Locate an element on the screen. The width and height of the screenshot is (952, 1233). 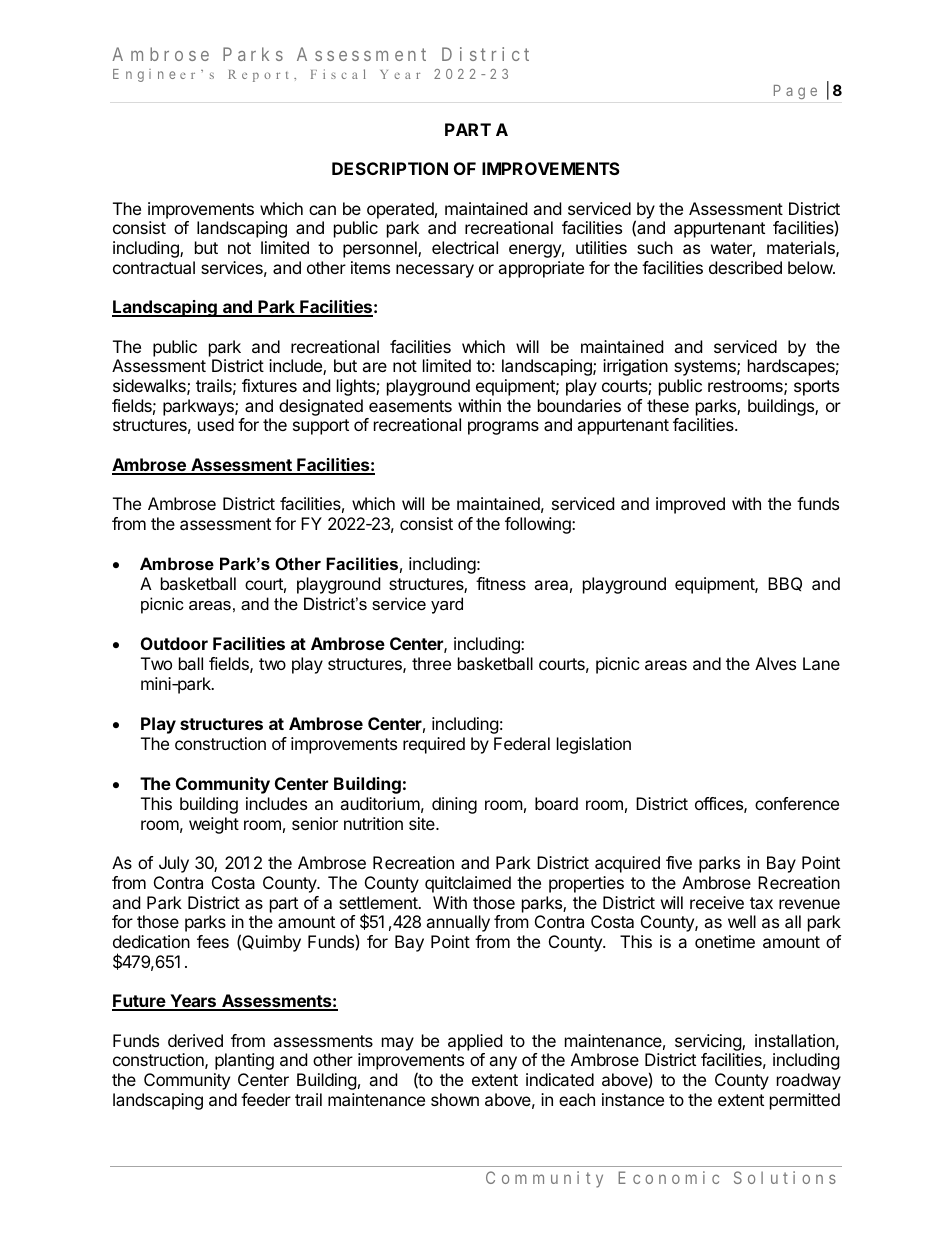
can is located at coordinates (322, 210).
